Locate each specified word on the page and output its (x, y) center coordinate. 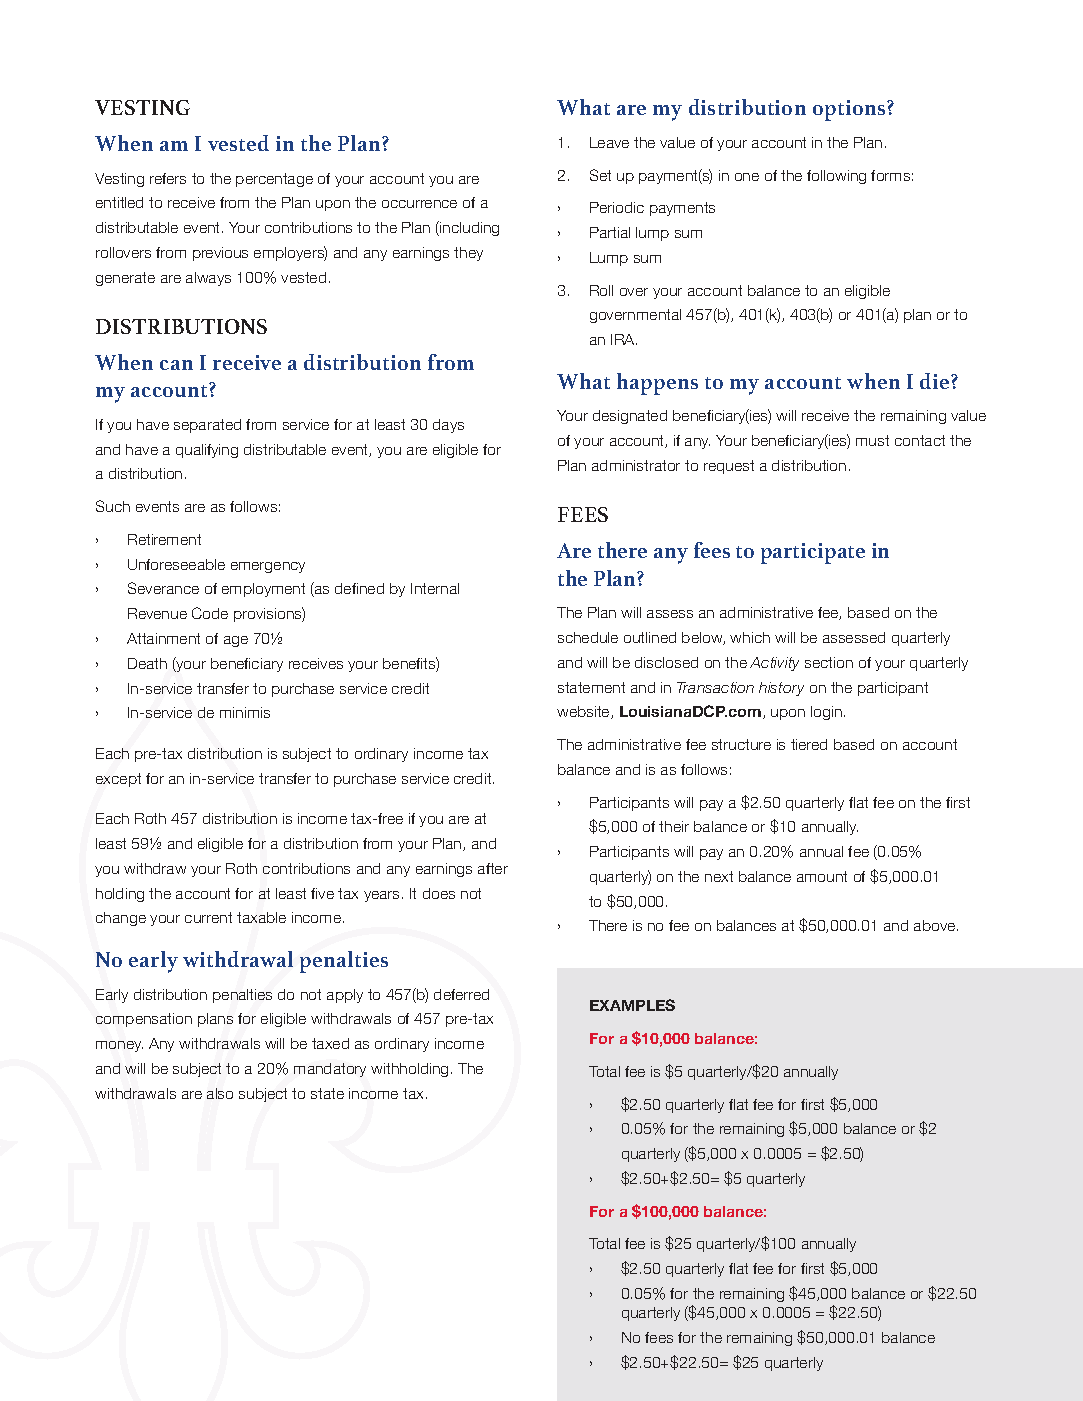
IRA (624, 339)
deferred (461, 994)
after (493, 868)
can (176, 365)
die (936, 381)
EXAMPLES (632, 1005)
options (850, 110)
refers (168, 178)
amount (822, 876)
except (118, 780)
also (220, 1093)
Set (600, 175)
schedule (588, 637)
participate (813, 553)
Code (210, 613)
